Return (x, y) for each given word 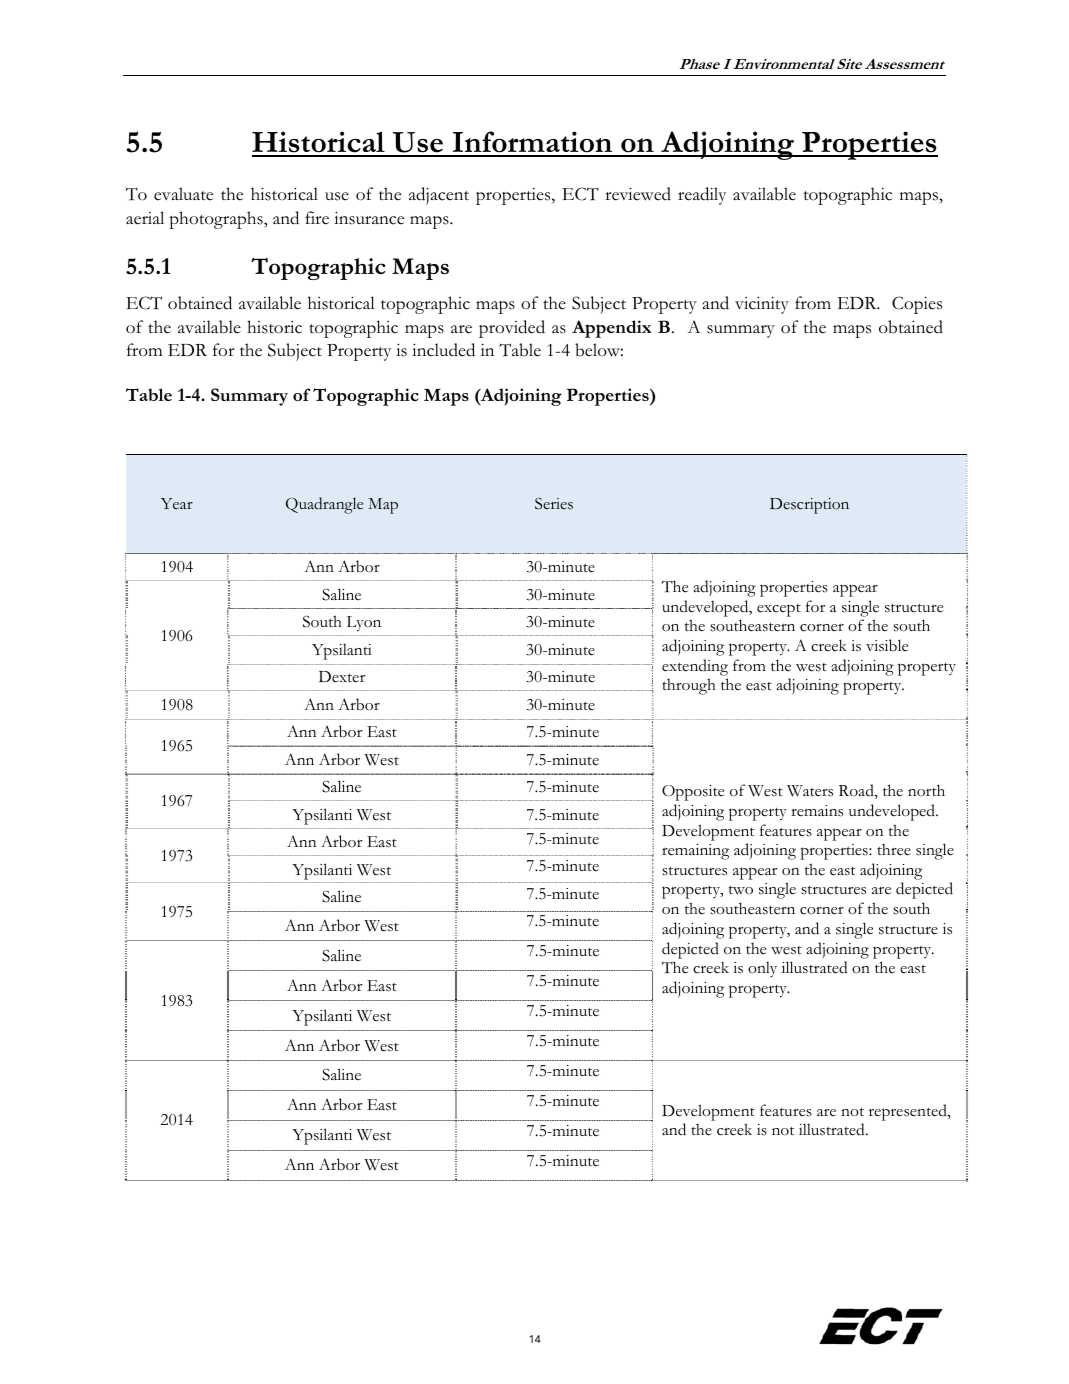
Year (177, 504)
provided (512, 329)
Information (533, 143)
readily (702, 196)
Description (809, 506)
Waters (810, 791)
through (689, 686)
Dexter (342, 677)
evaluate (183, 194)
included (443, 350)
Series (554, 504)
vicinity (762, 305)
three (894, 850)
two (741, 890)
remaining (695, 852)
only (762, 969)
